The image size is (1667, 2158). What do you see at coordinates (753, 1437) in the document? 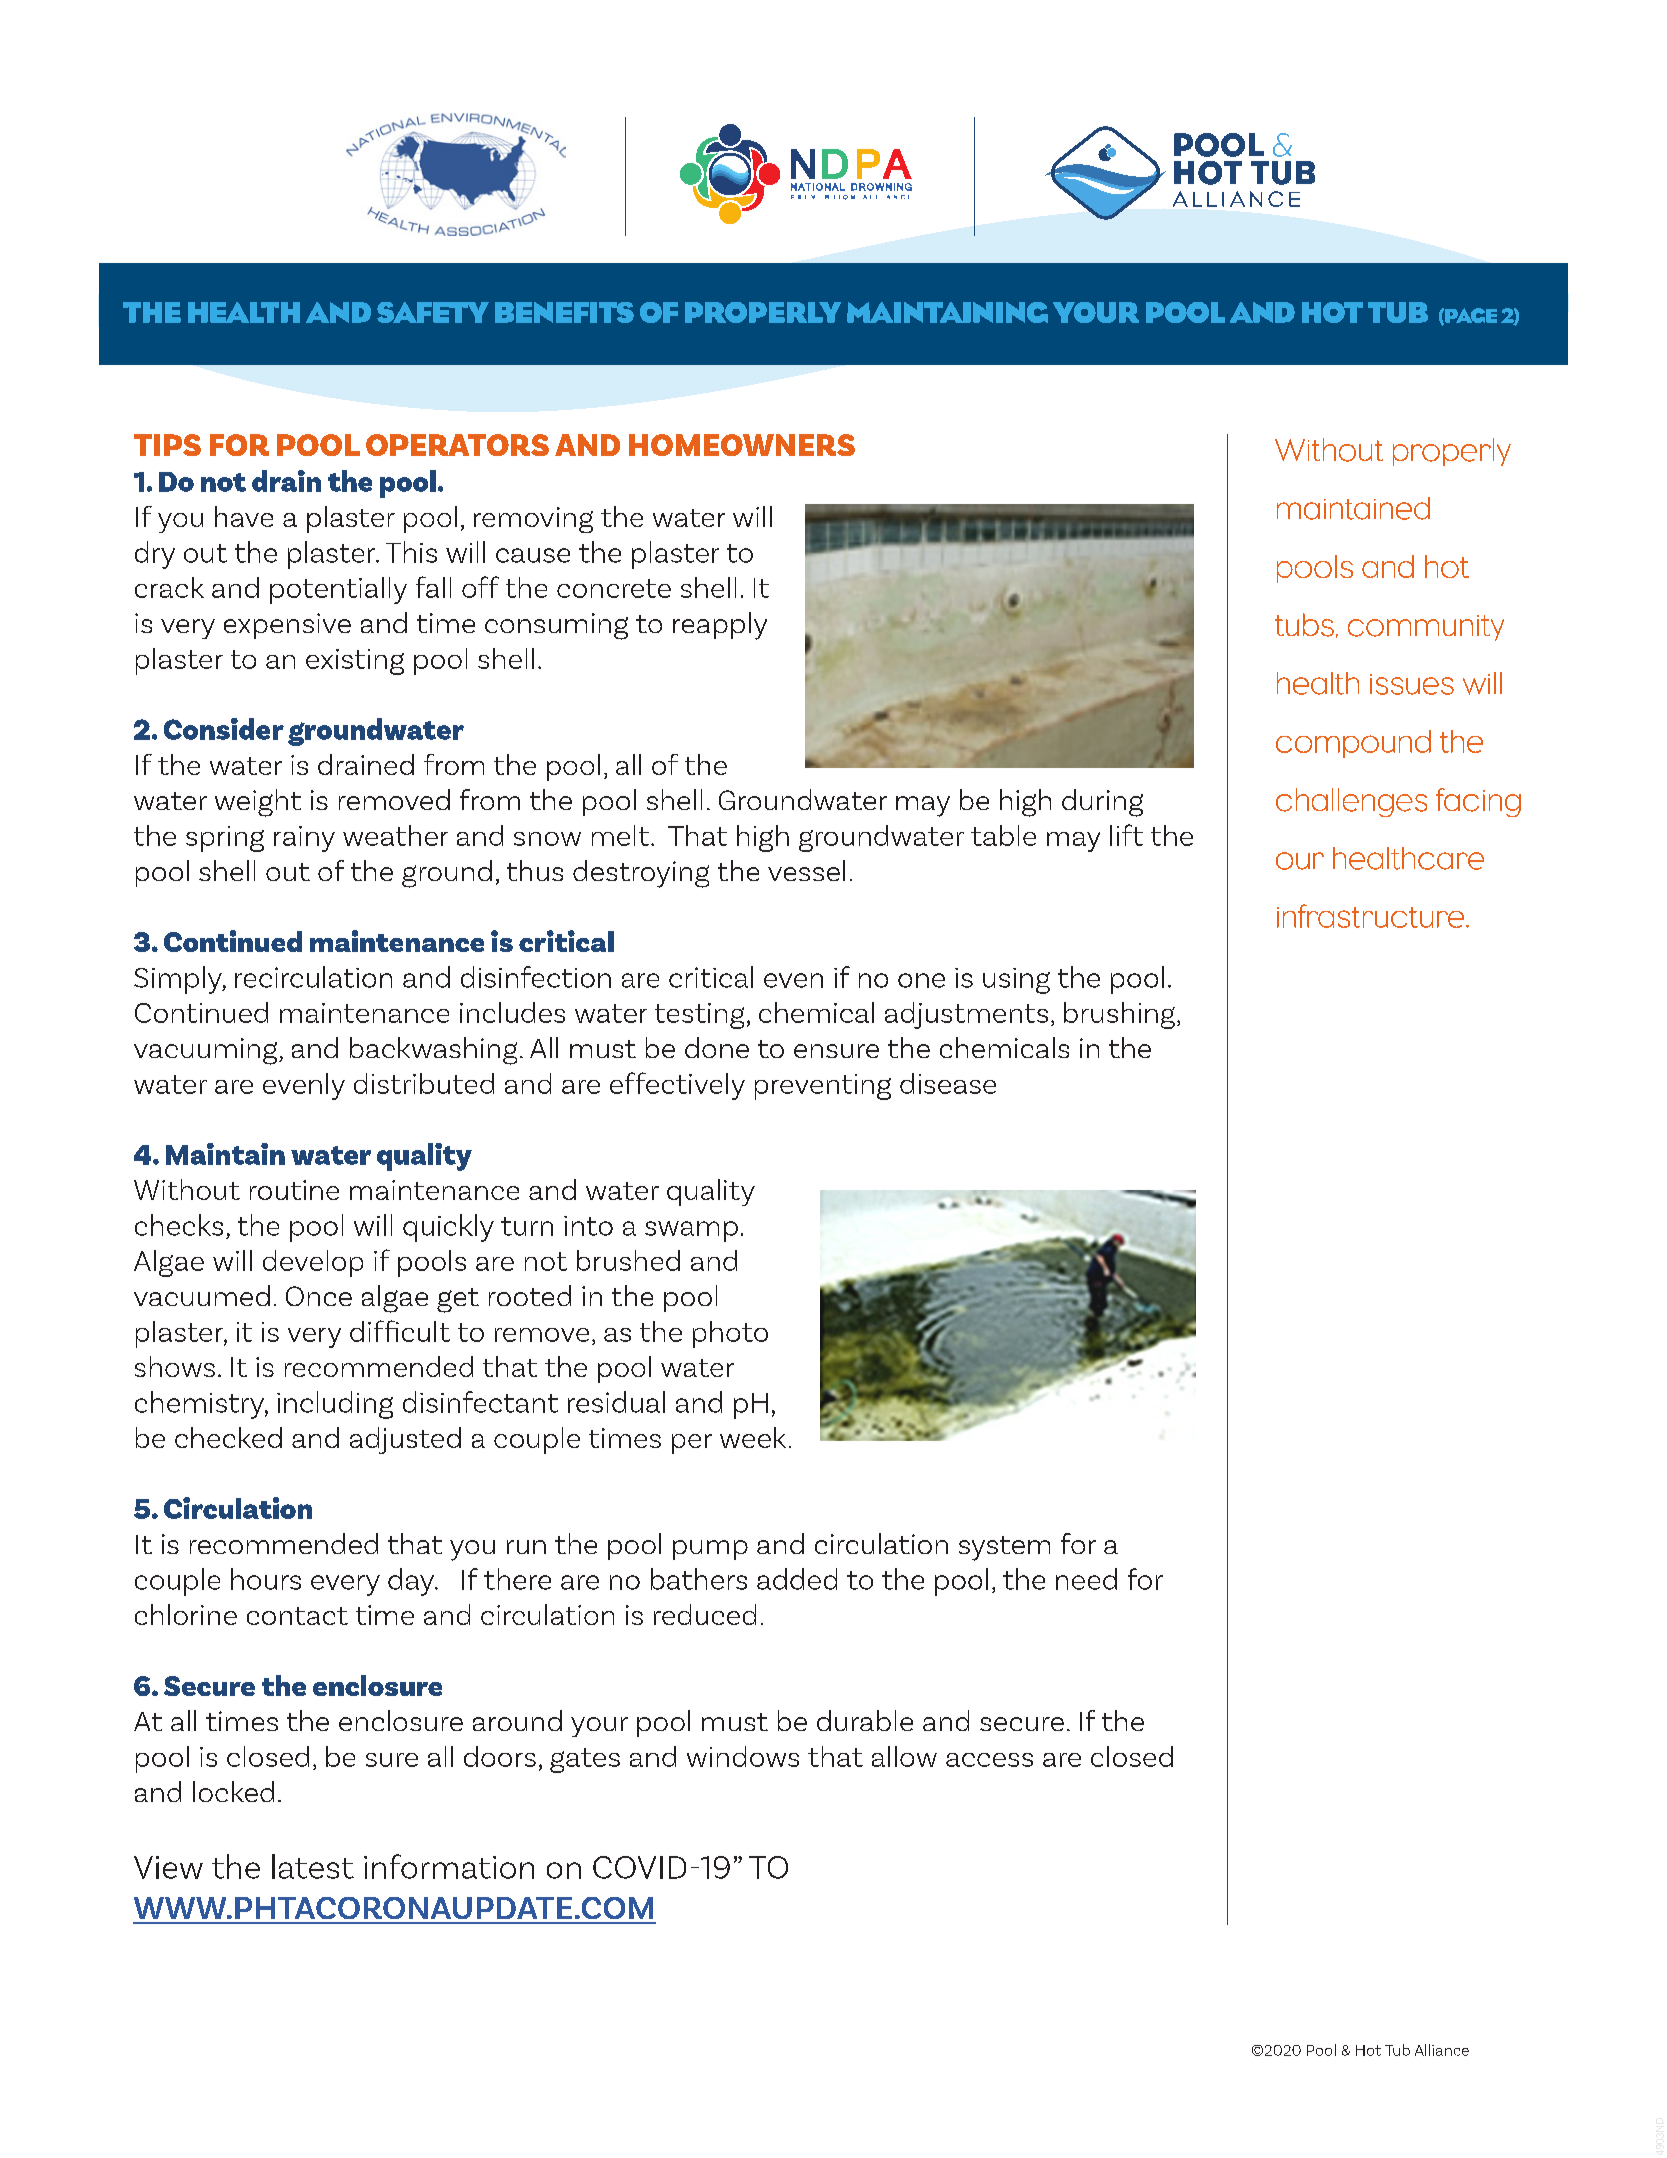
I see `week` at bounding box center [753, 1437].
